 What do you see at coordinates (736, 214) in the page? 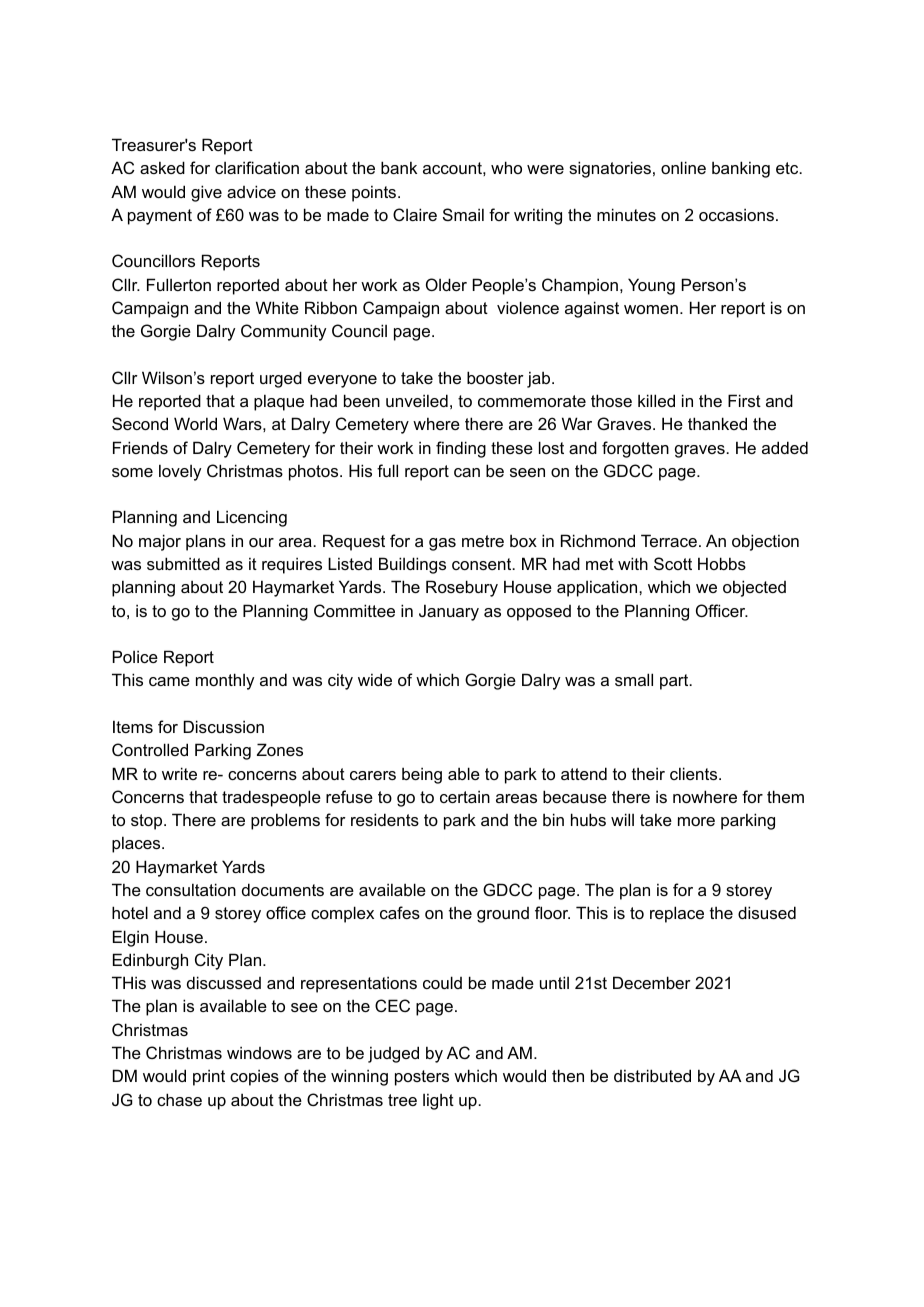
I see `occasions` at bounding box center [736, 214].
